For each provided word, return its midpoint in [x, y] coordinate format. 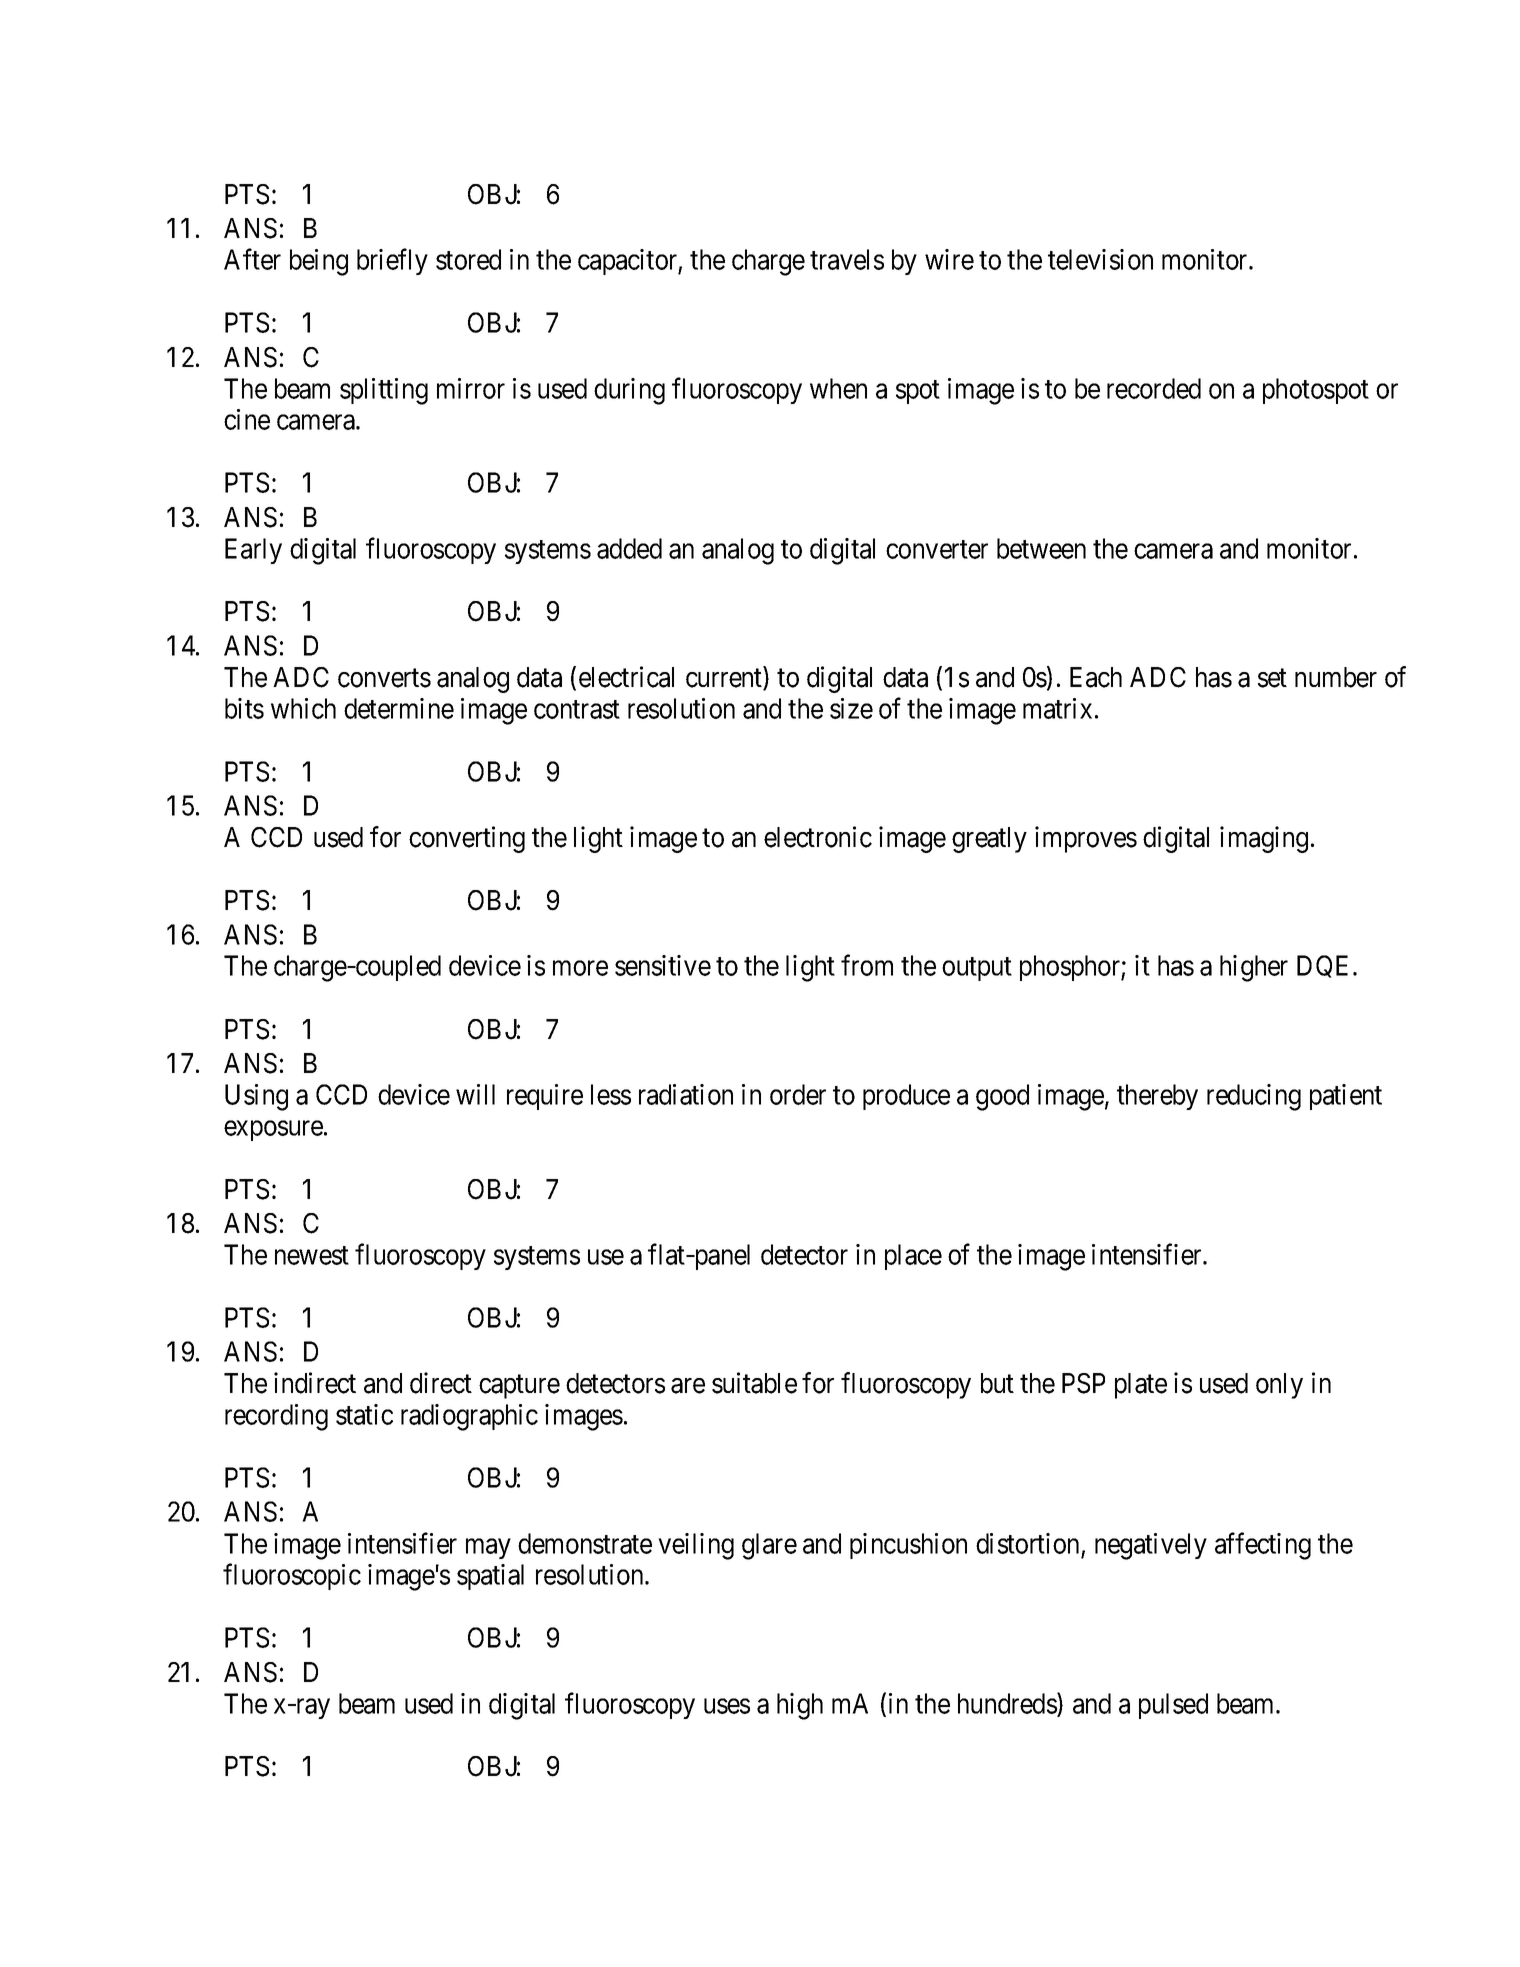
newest [312, 1255]
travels [847, 259]
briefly [392, 262]
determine [399, 708]
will [475, 1094]
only [1279, 1386]
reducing [1254, 1097]
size [851, 708]
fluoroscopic [292, 1577]
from [867, 965]
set [1272, 678]
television [1100, 259]
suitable [754, 1383]
